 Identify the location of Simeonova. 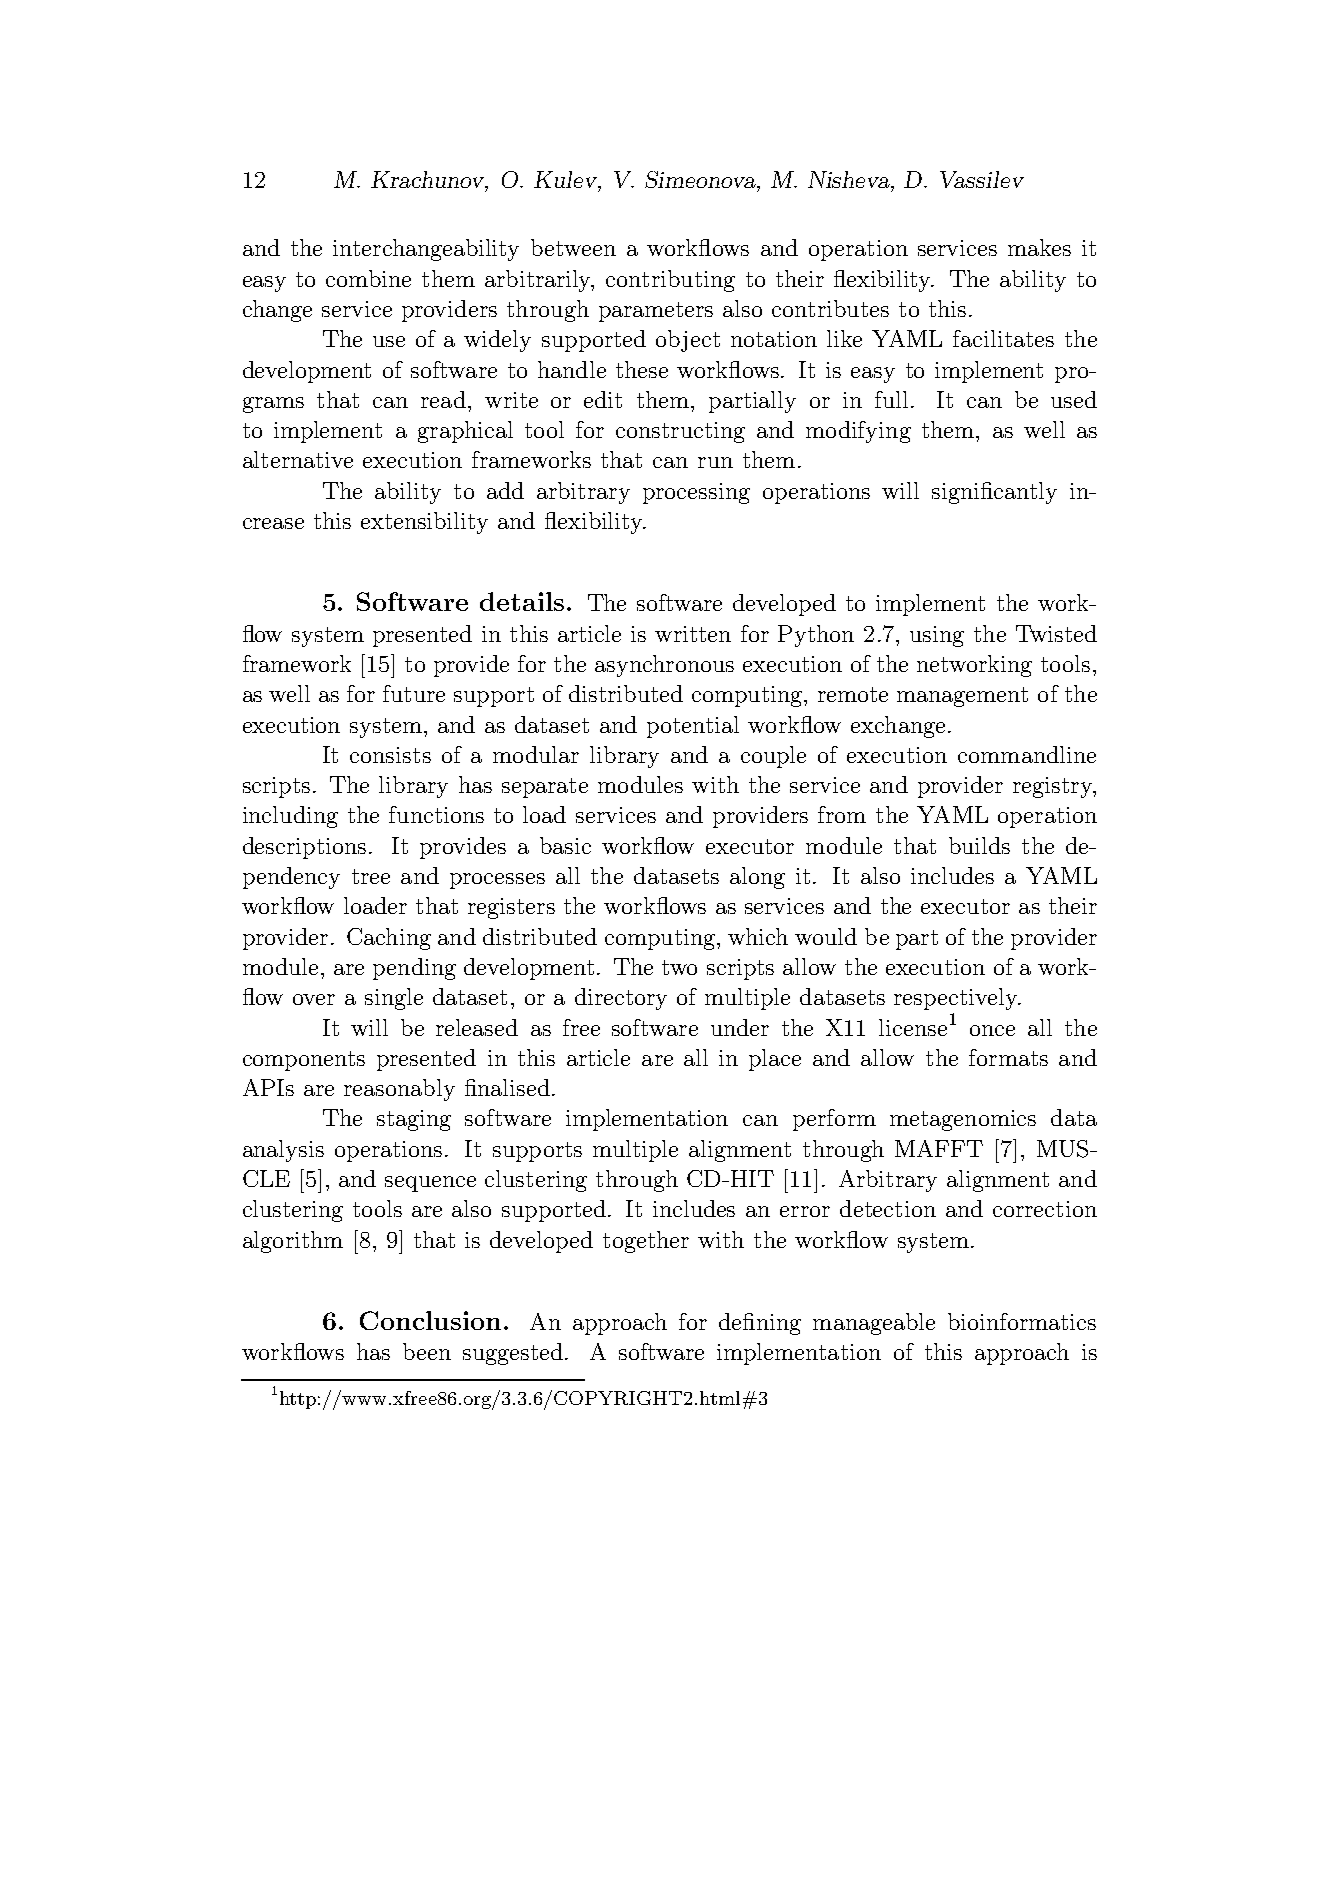
(701, 179).
